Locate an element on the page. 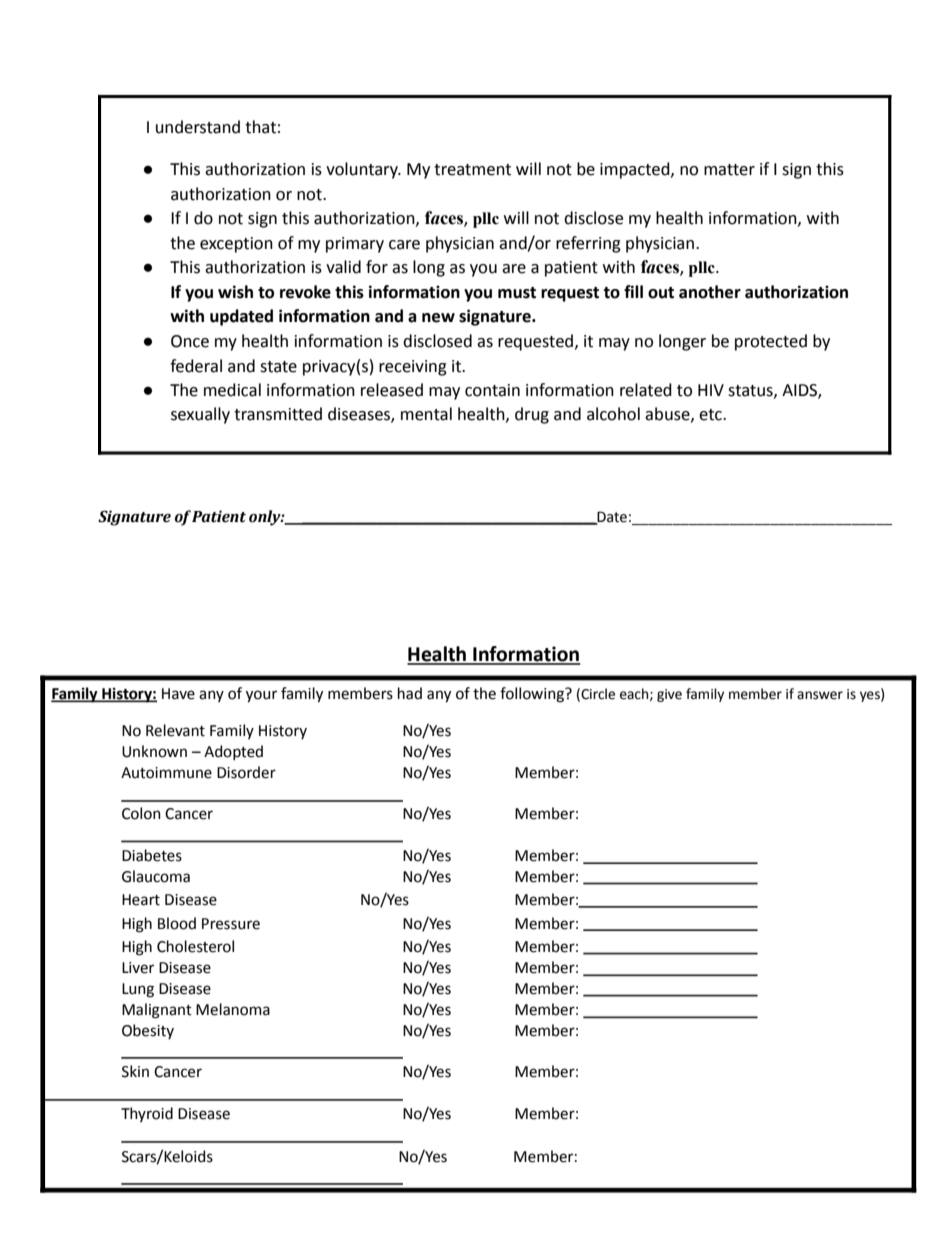 This image has width=952, height=1233. treatment is located at coordinates (472, 170).
